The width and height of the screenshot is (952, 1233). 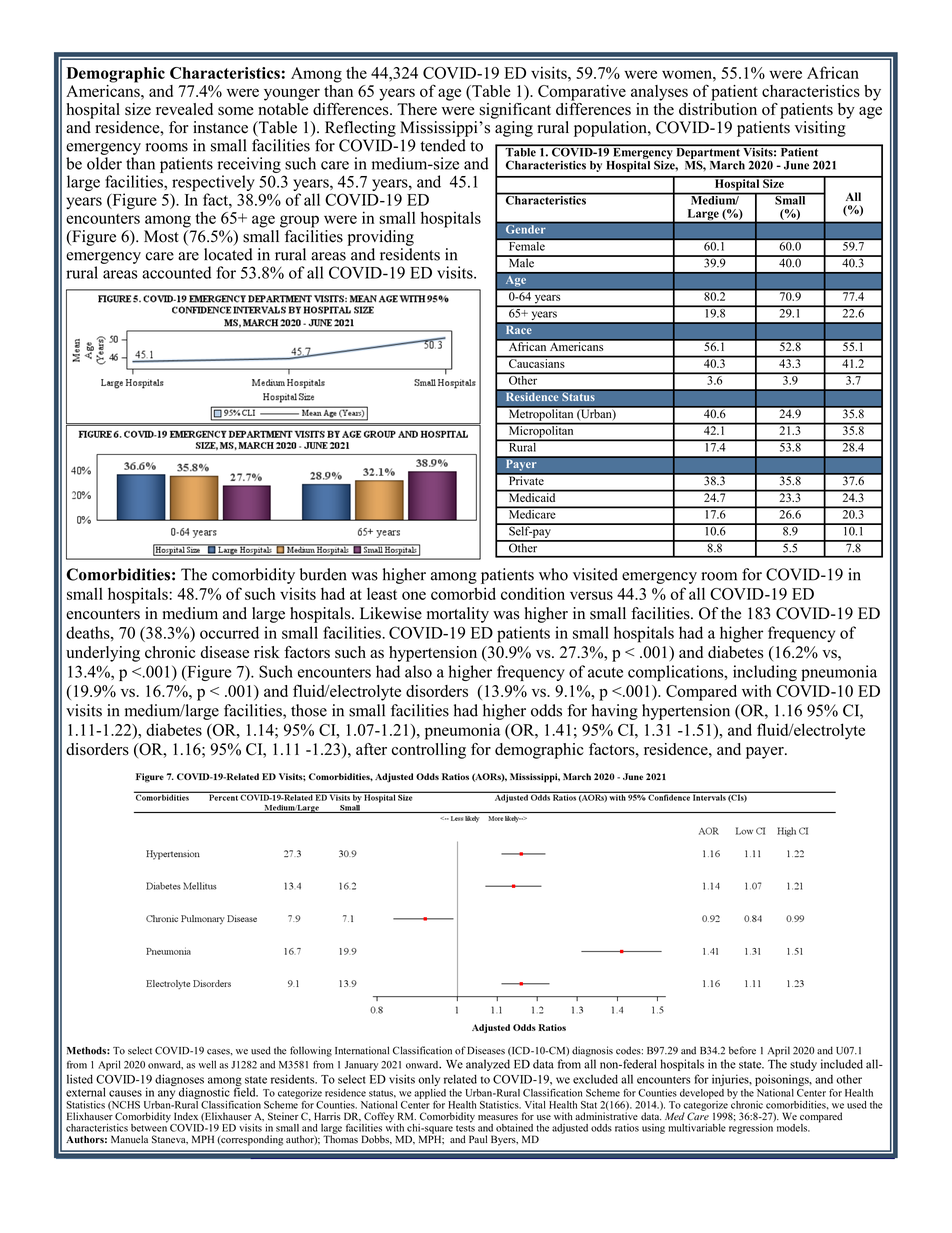 What do you see at coordinates (458, 615) in the screenshot?
I see `mortality` at bounding box center [458, 615].
